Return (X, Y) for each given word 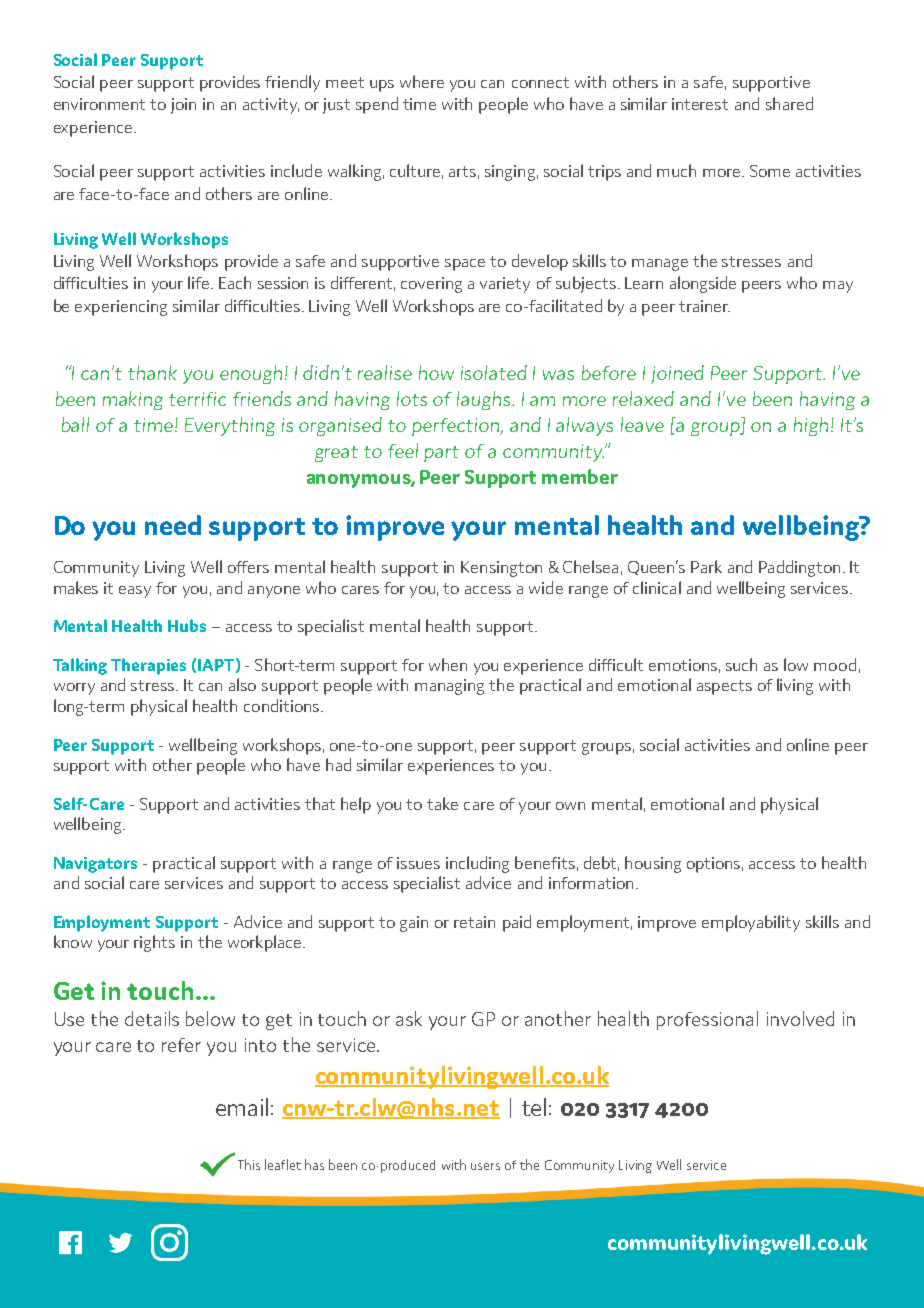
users (485, 1166)
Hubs (187, 625)
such (741, 664)
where (422, 81)
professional (707, 1020)
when (448, 664)
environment (99, 104)
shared (789, 103)
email (242, 1107)
